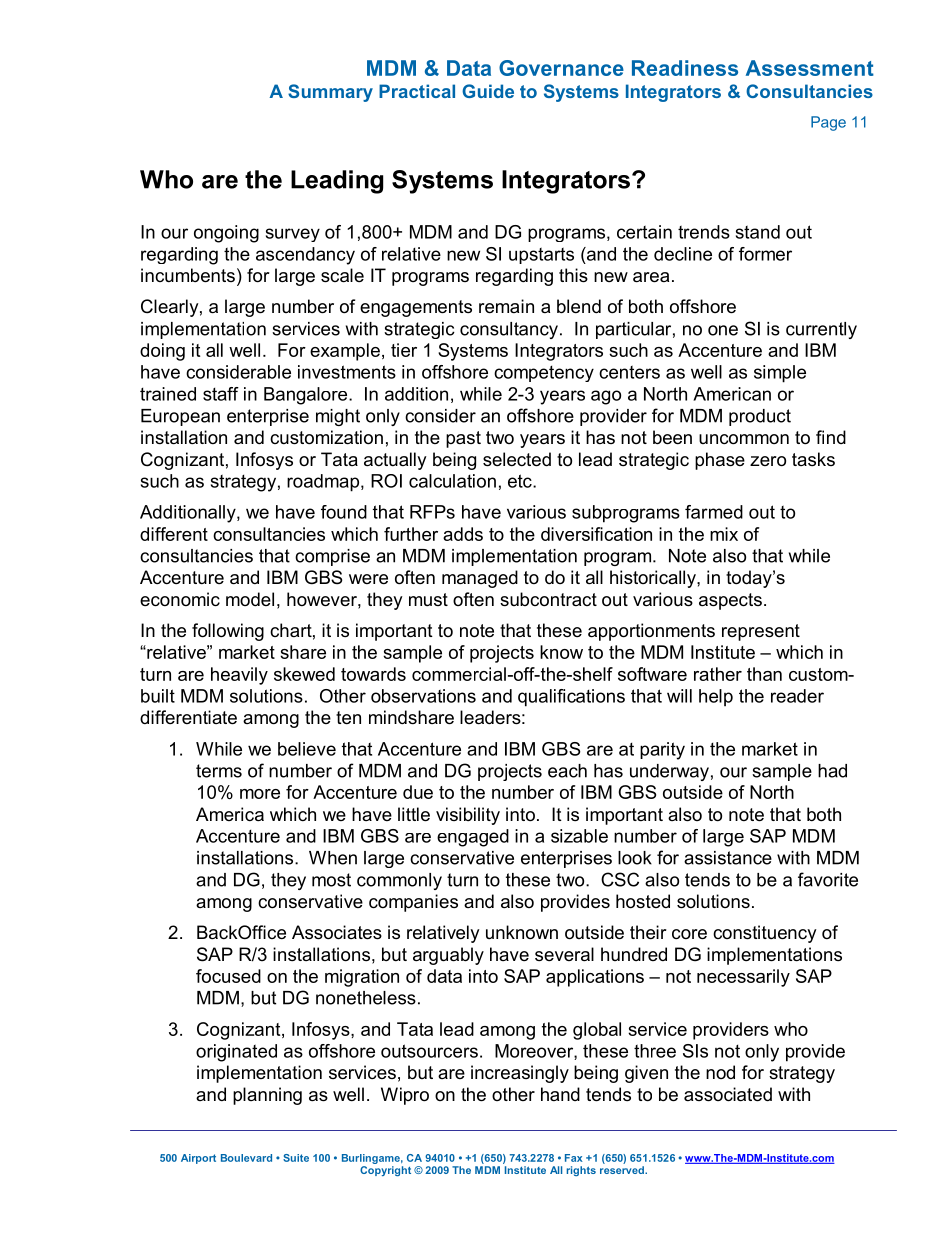 The width and height of the screenshot is (952, 1233). I want to click on managed, so click(480, 579).
